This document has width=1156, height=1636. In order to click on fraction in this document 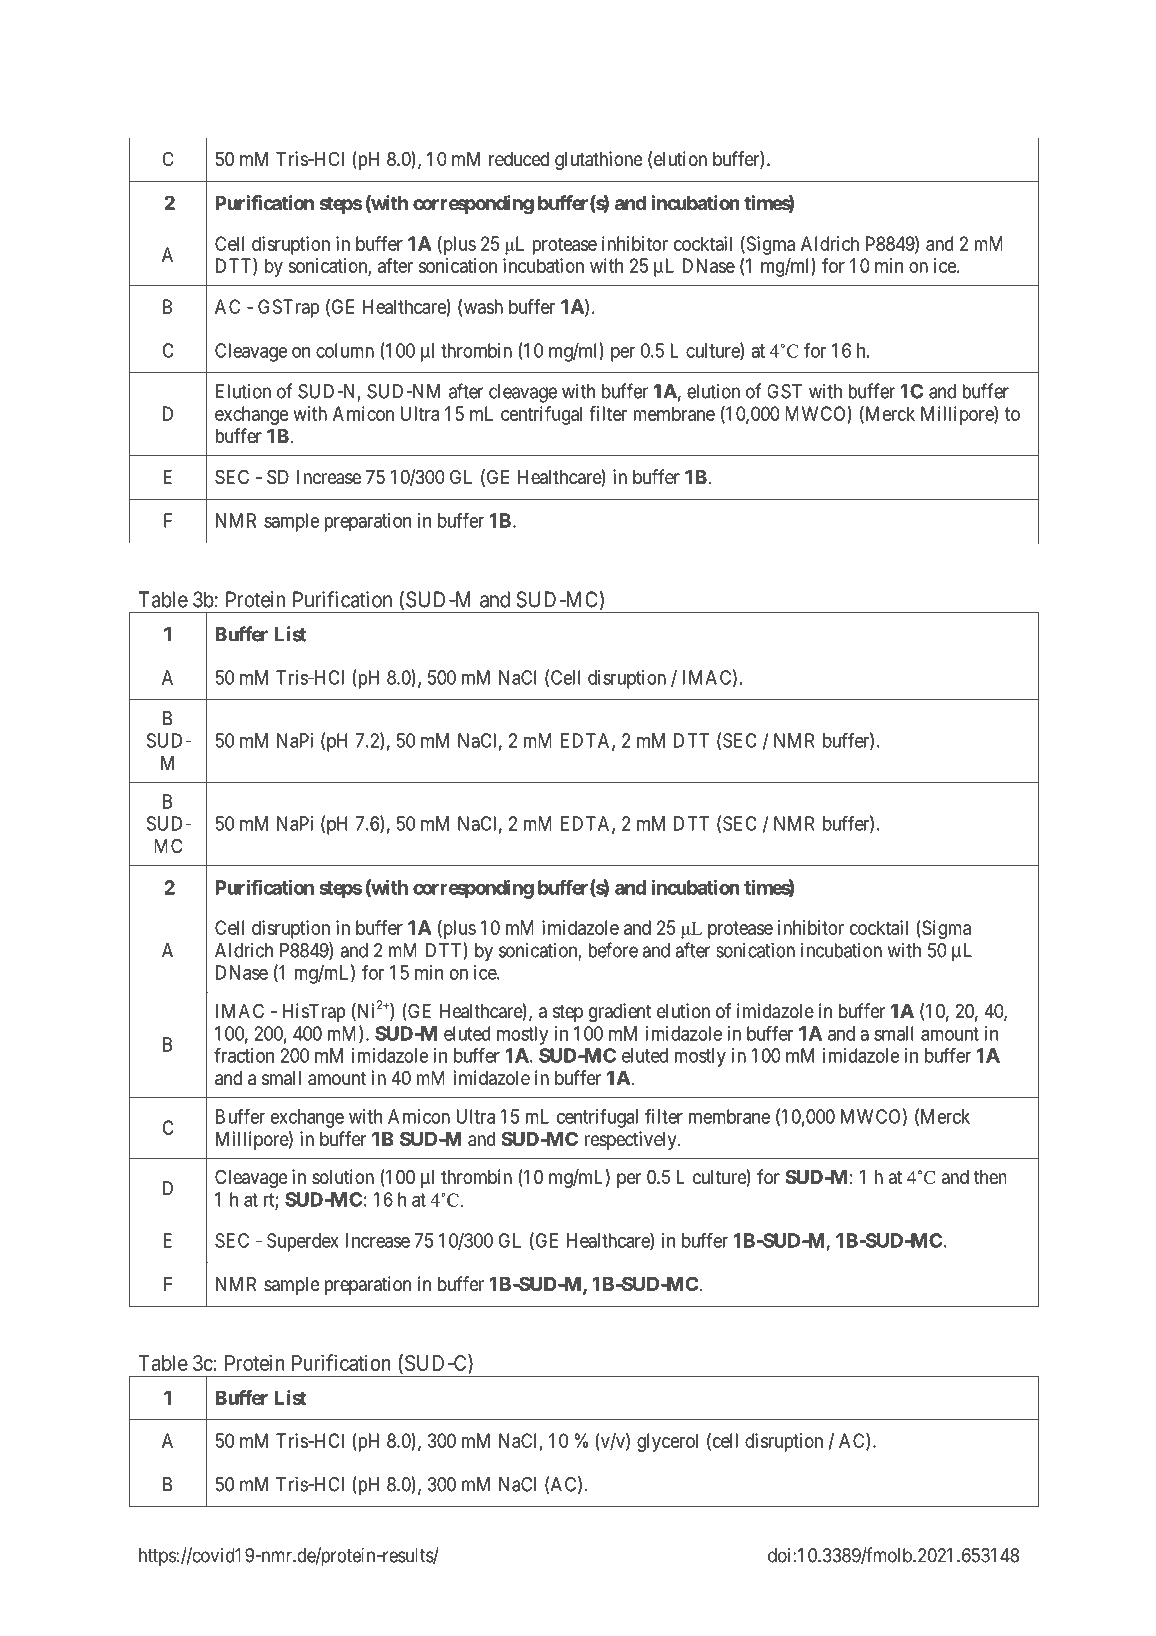, I will do `click(244, 1055)`.
